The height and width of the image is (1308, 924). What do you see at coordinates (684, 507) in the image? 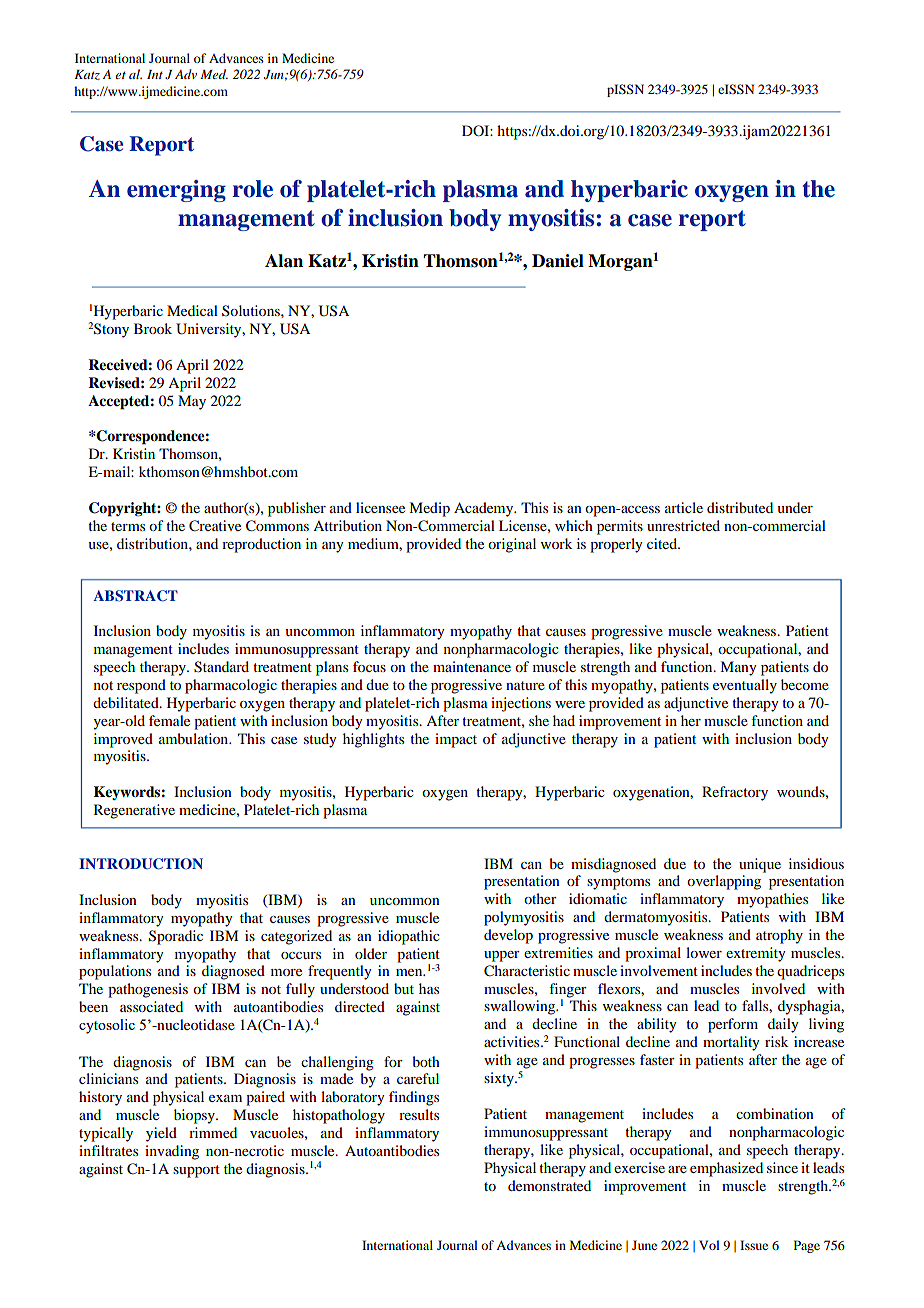
I see `article` at bounding box center [684, 507].
